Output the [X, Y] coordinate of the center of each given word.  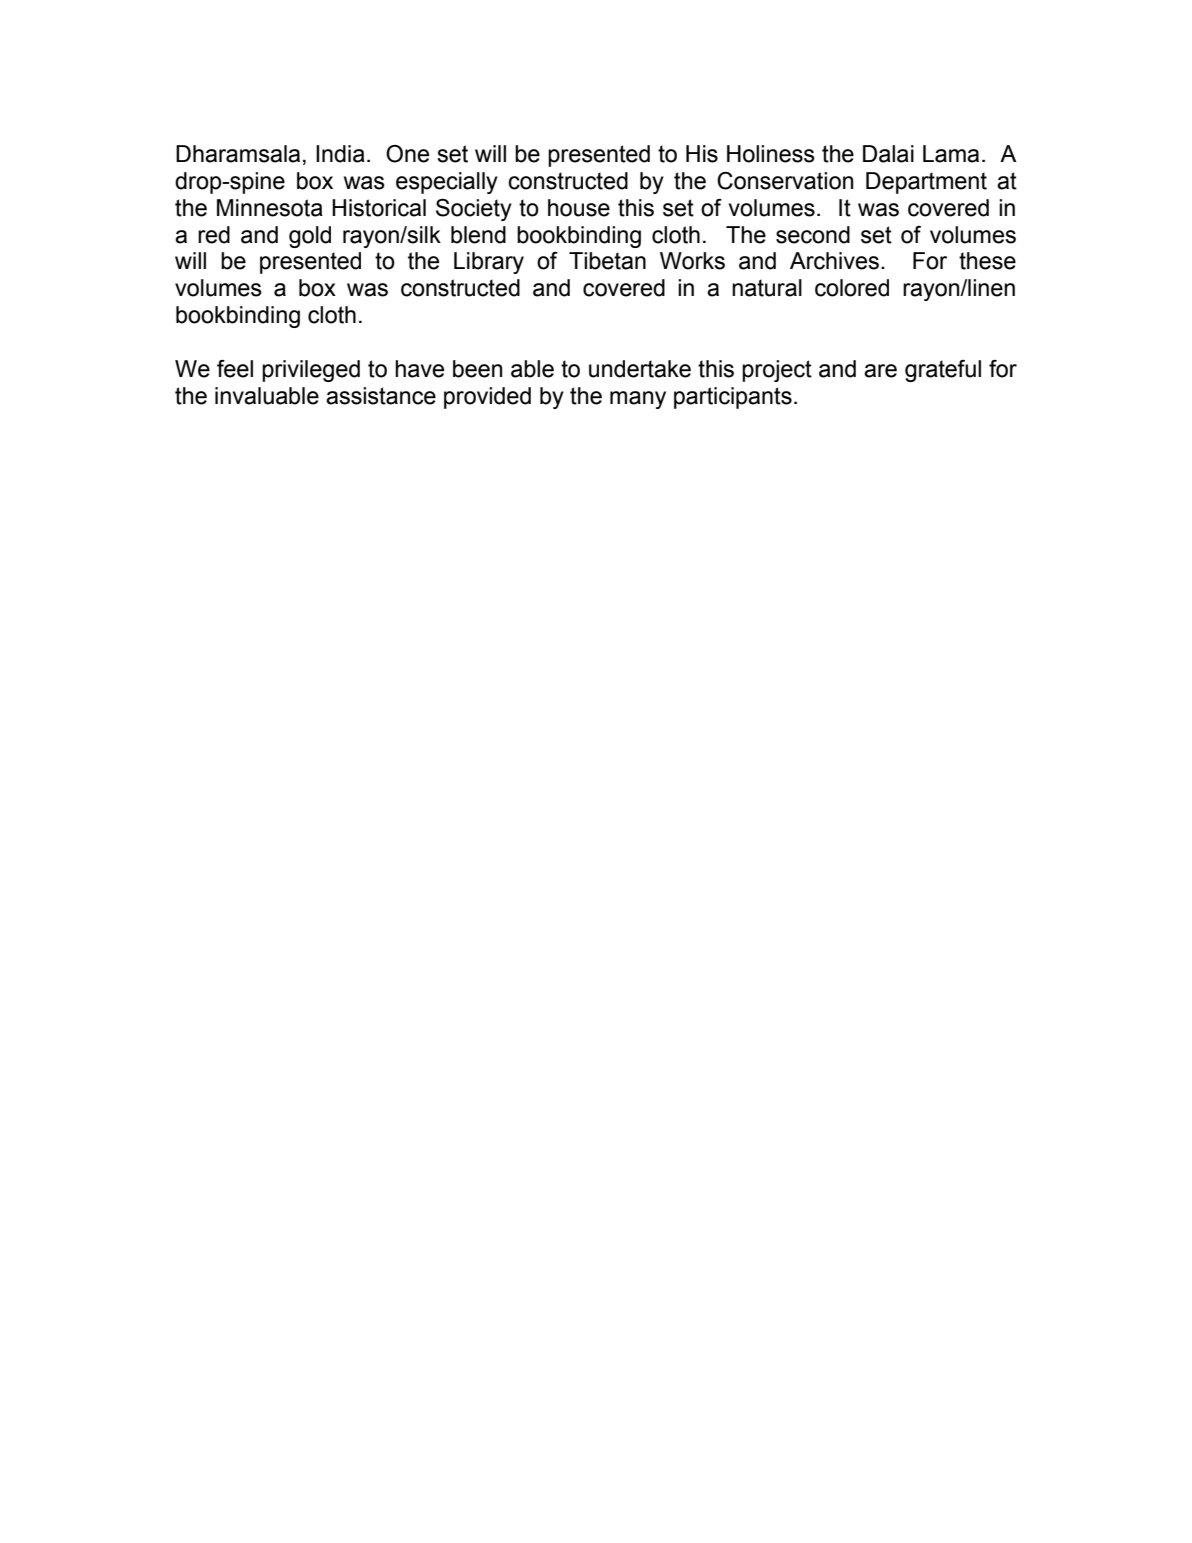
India [340, 154]
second [813, 235]
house [579, 208]
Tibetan [607, 261]
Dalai [888, 154]
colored [852, 288]
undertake [640, 369]
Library [489, 263]
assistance [381, 396]
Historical [379, 208]
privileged [311, 371]
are [880, 371]
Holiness [771, 154]
